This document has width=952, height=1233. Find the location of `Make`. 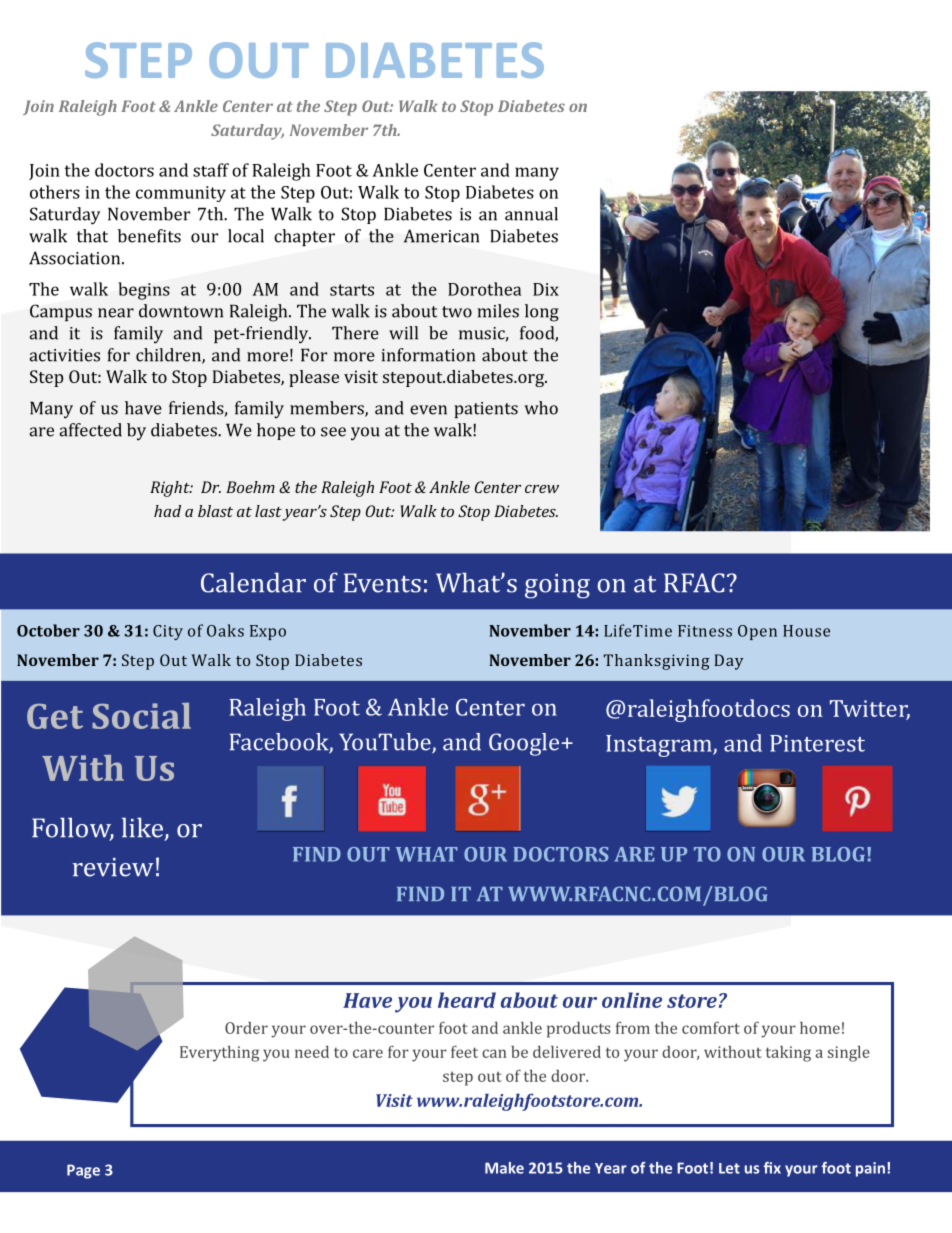

Make is located at coordinates (504, 1168).
